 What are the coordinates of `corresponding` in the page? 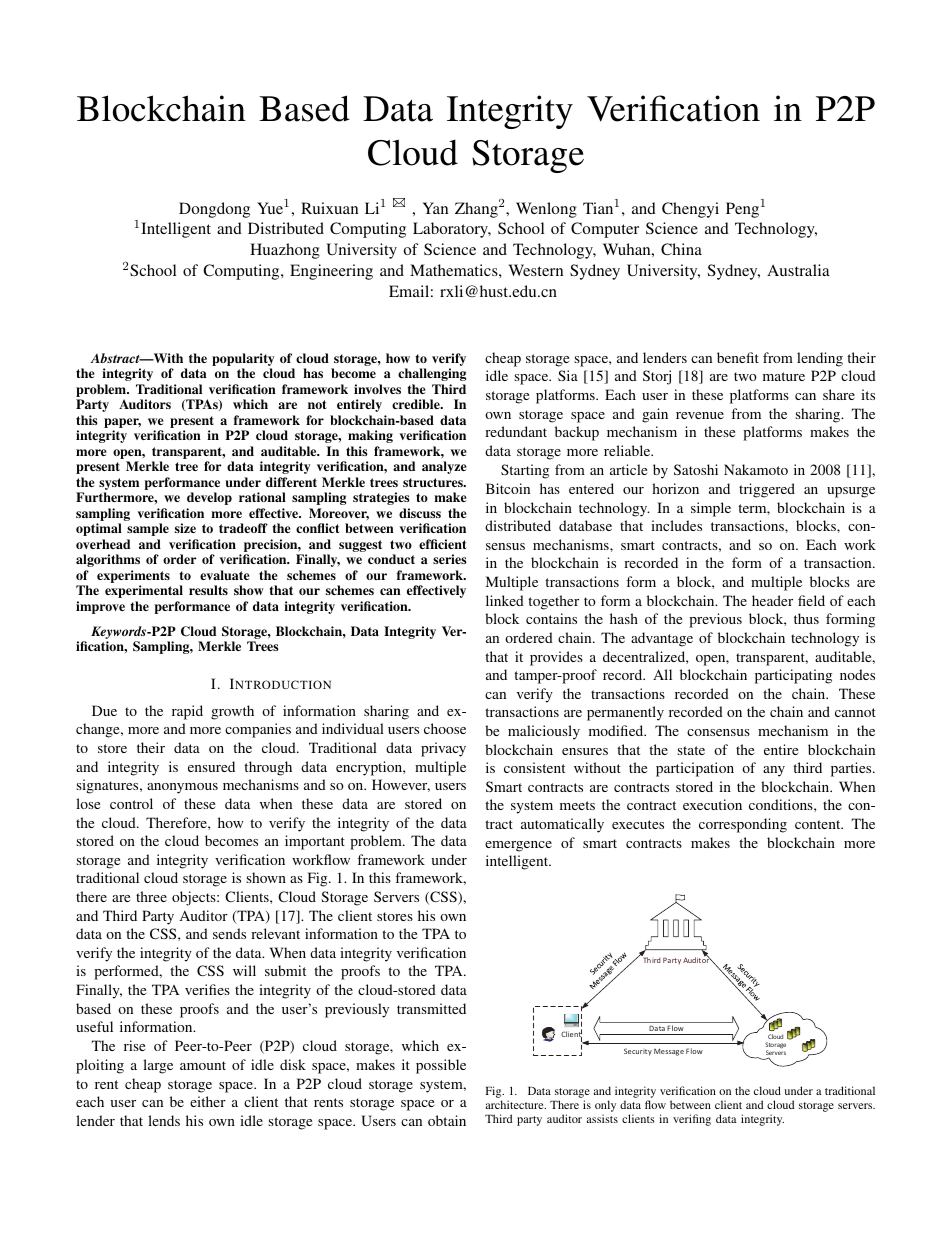 It's located at (743, 825).
